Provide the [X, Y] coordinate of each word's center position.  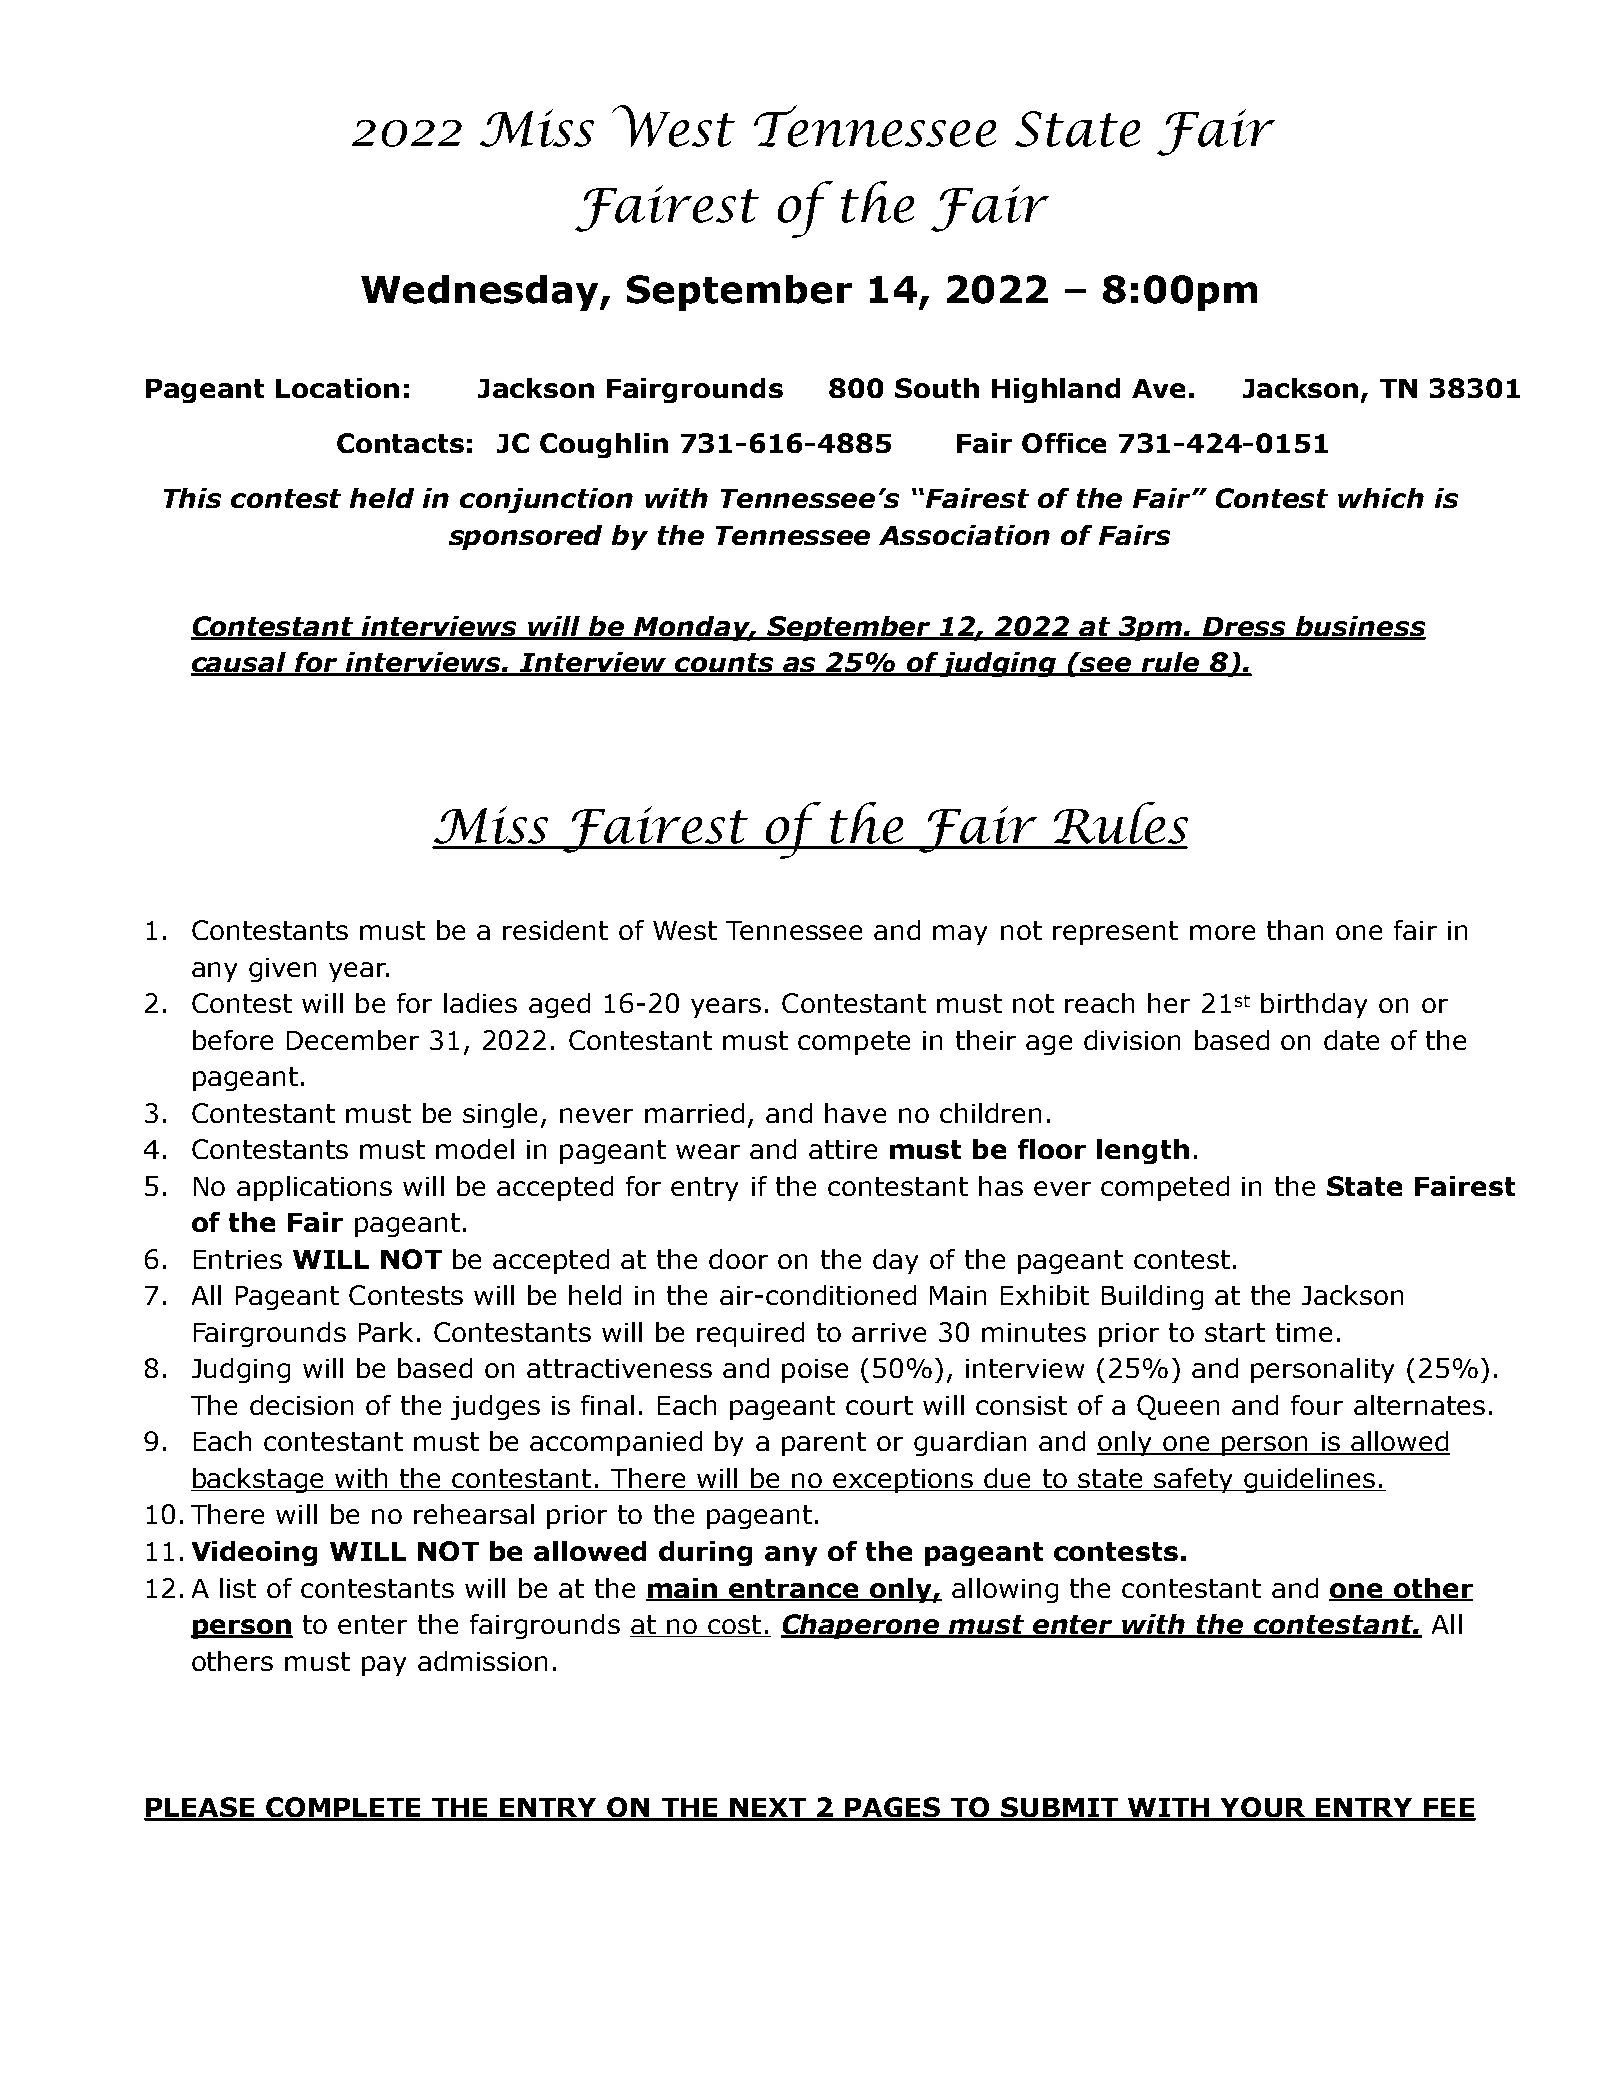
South [937, 388]
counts [725, 664]
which [1381, 498]
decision [301, 1405]
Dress [1245, 628]
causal [239, 663]
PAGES [893, 1808]
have [855, 1113]
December [353, 1040]
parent [824, 1444]
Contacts [400, 443]
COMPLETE [343, 1808]
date [1351, 1040]
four [1317, 1405]
